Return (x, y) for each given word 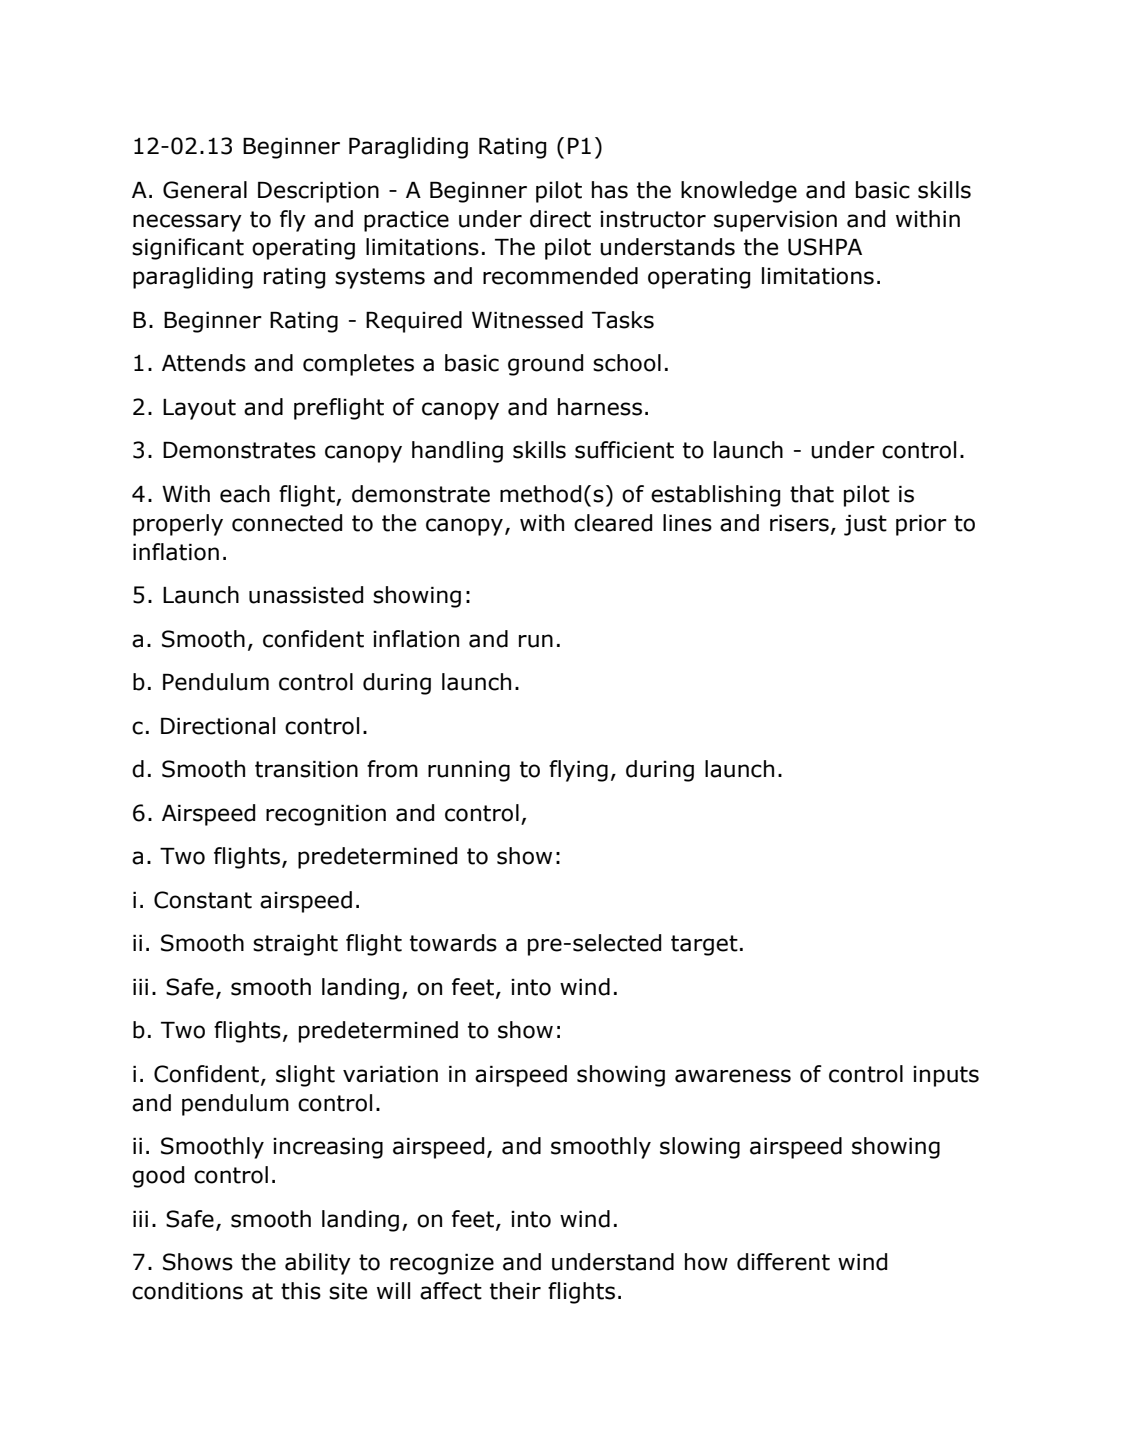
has (610, 190)
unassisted (306, 595)
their (515, 1291)
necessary (187, 223)
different (783, 1262)
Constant (203, 900)
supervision (775, 221)
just (865, 525)
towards (453, 943)
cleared (613, 523)
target (704, 945)
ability (318, 1264)
